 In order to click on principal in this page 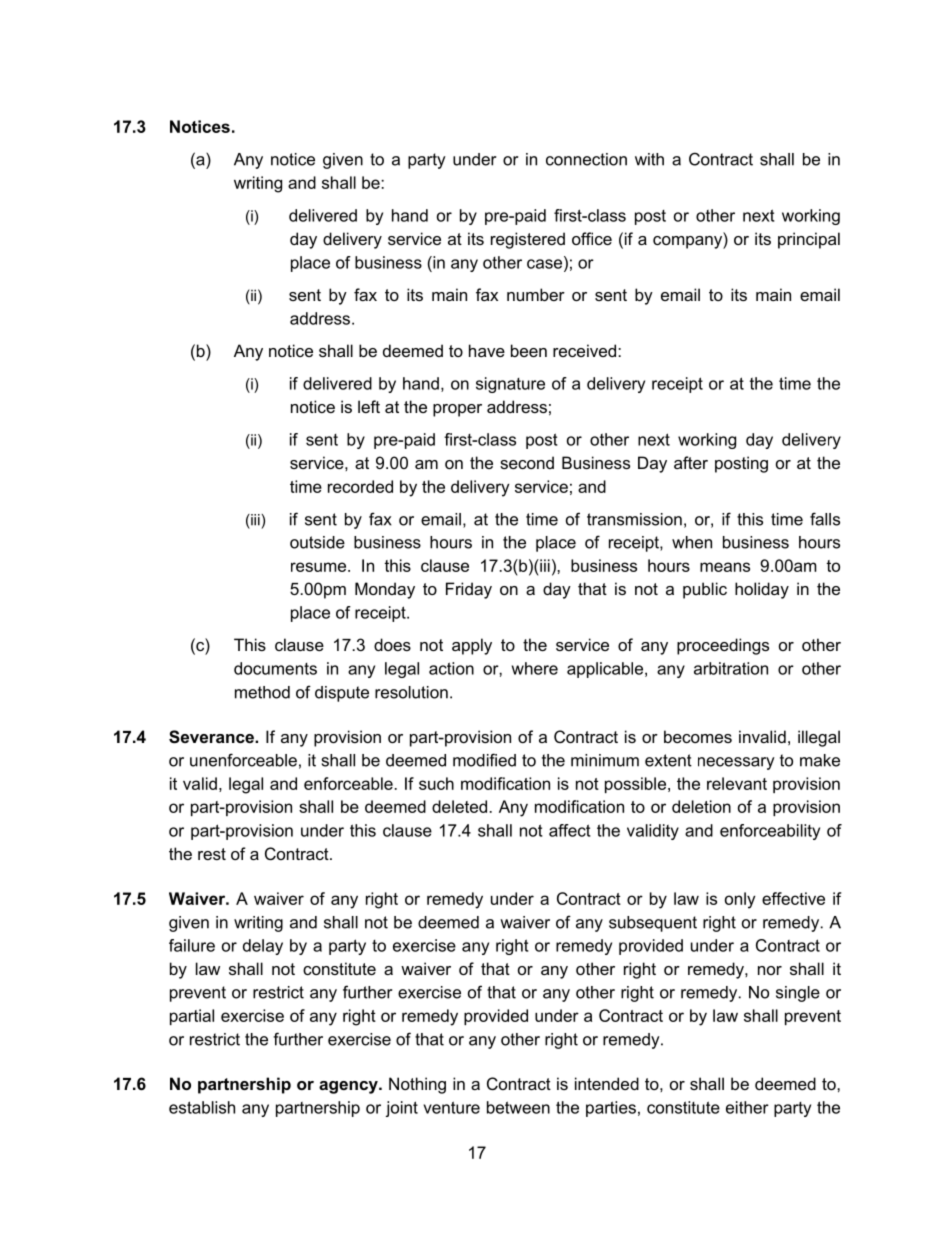, I will do `click(809, 240)`.
